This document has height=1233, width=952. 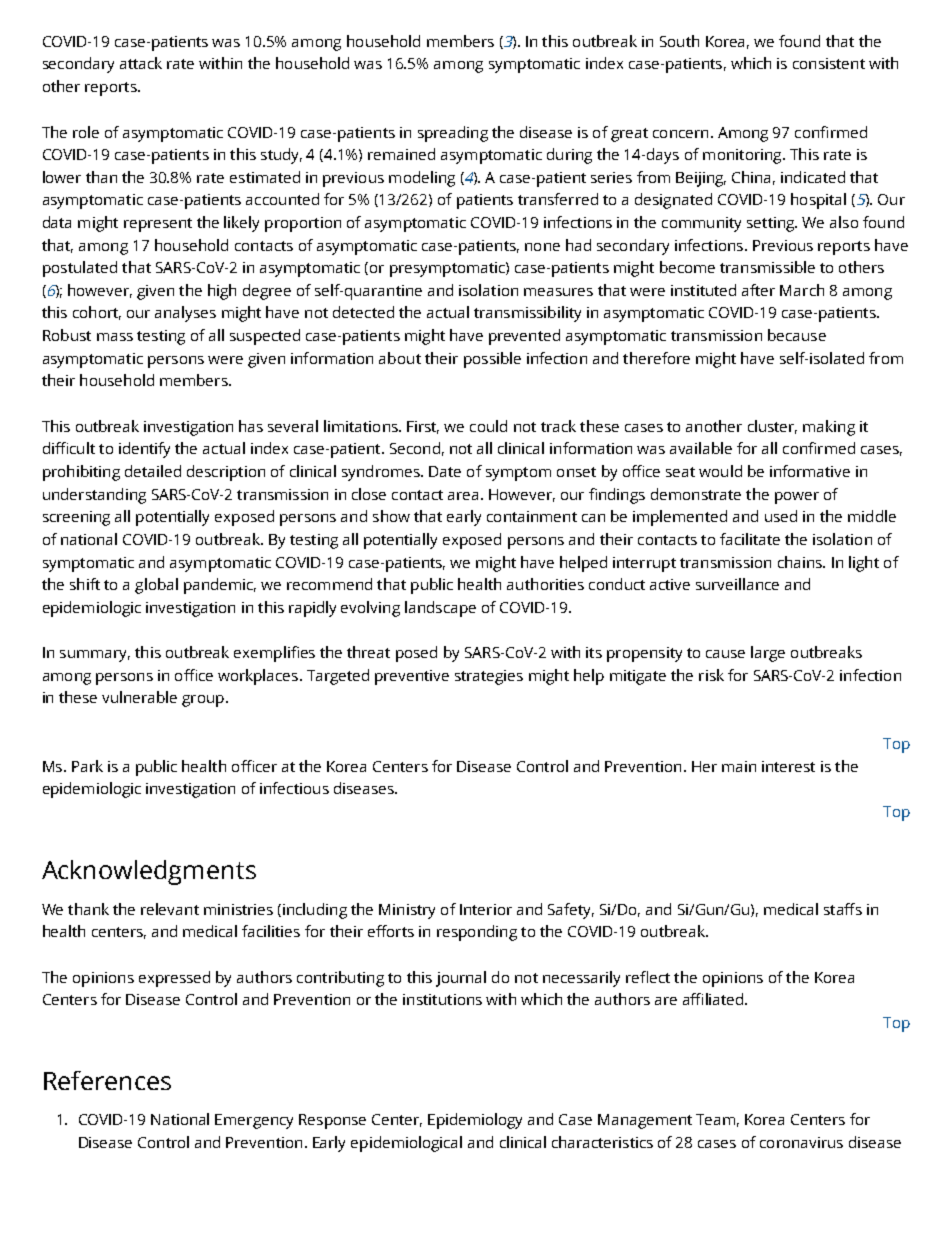 I want to click on after, so click(x=758, y=290).
